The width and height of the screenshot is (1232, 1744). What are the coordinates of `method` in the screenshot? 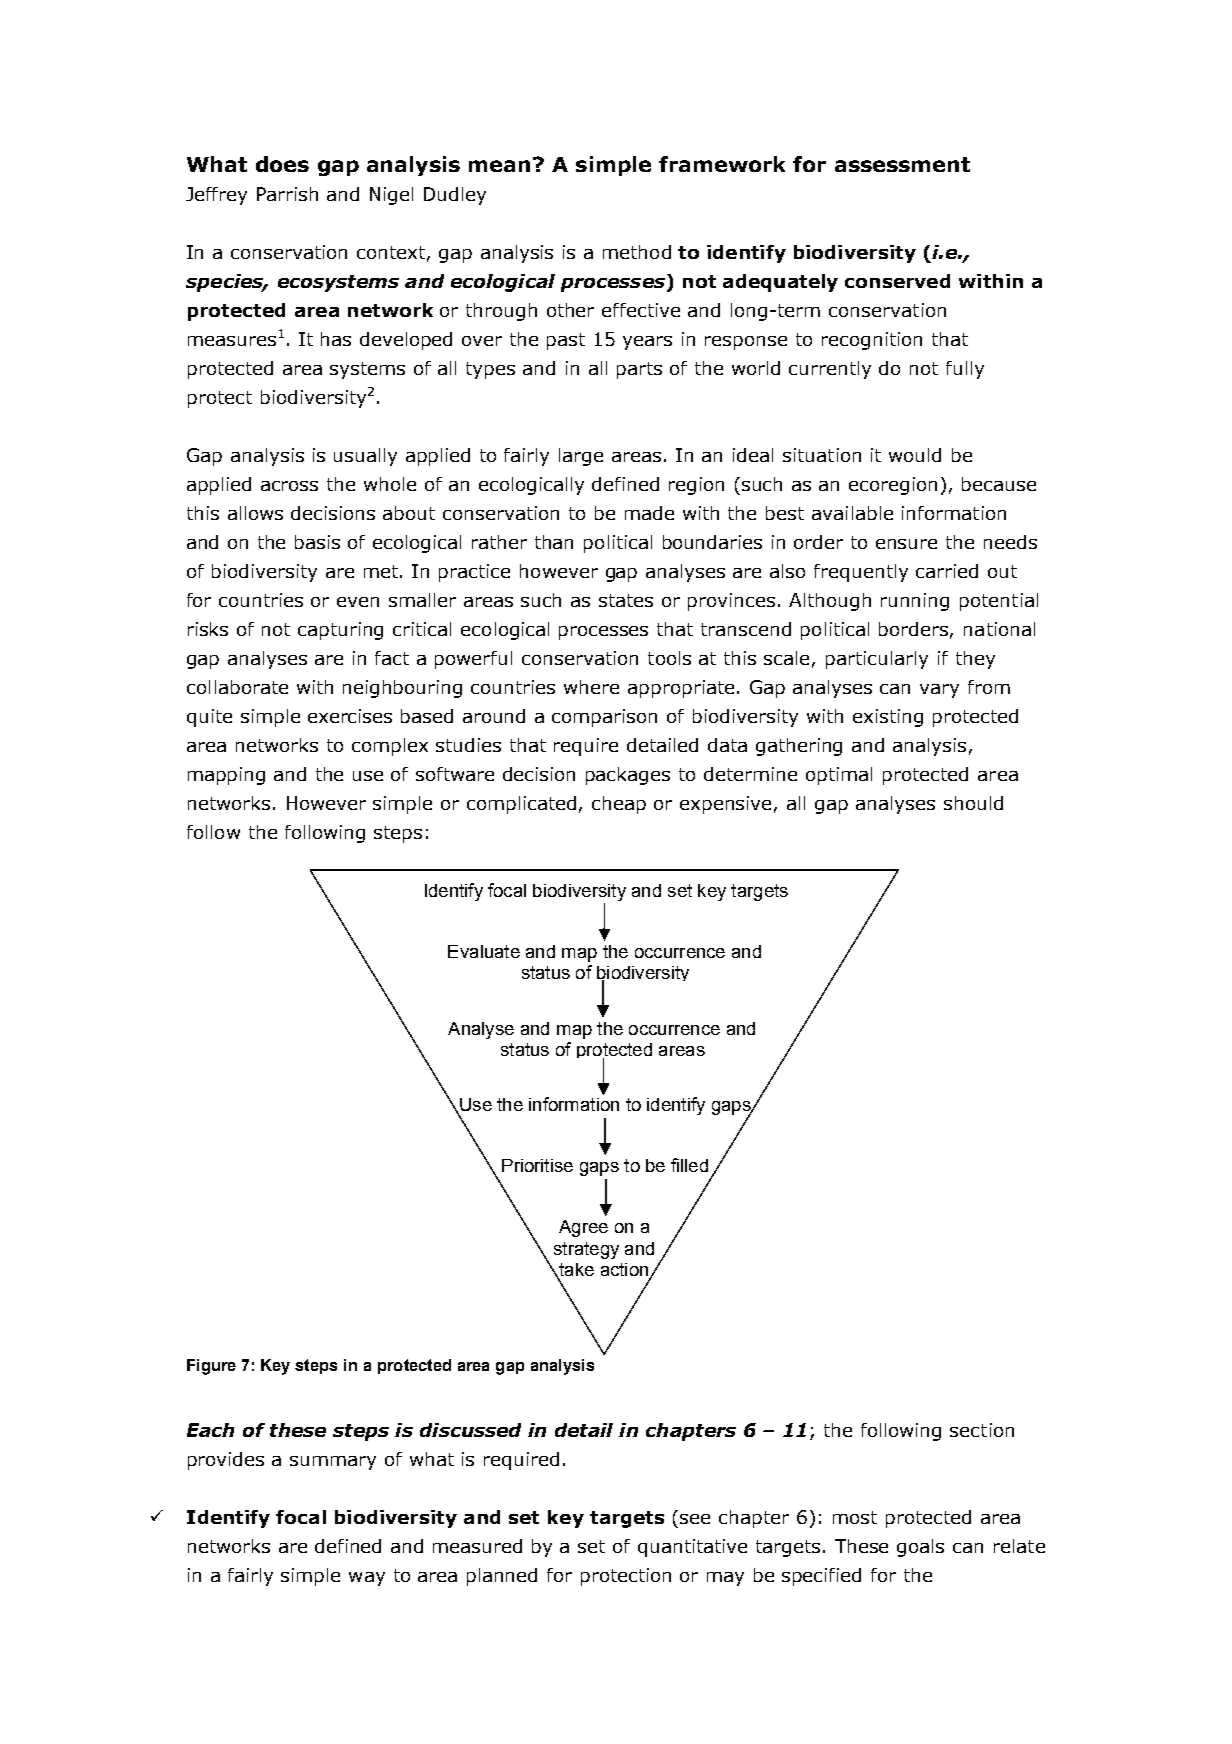 It's located at (637, 252).
